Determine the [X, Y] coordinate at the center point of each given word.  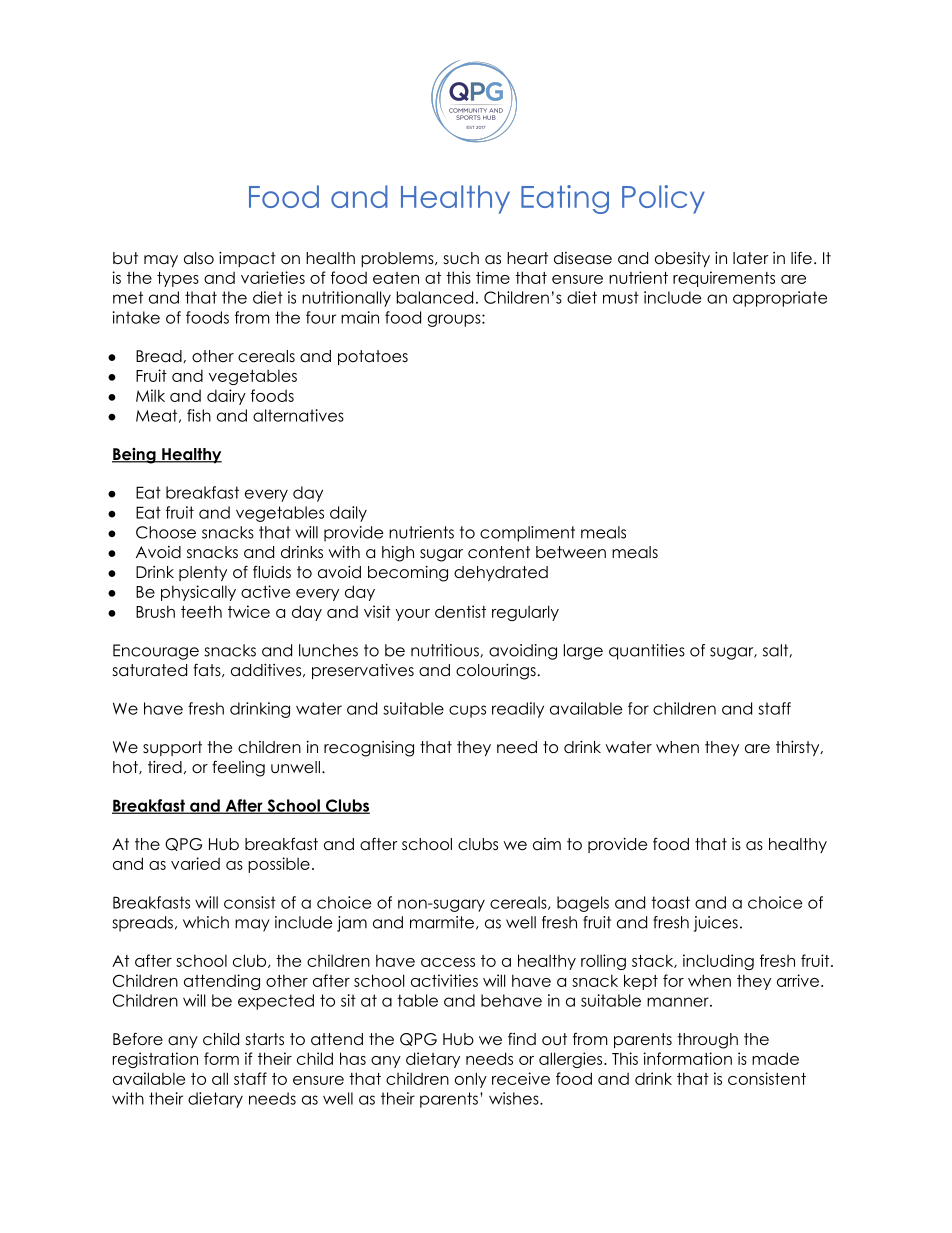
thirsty [798, 748]
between [571, 552]
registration [155, 1060]
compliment [527, 534]
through [707, 1041]
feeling [238, 768]
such [461, 258]
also [199, 258]
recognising [369, 749]
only [471, 1080]
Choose [166, 532]
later [751, 258]
